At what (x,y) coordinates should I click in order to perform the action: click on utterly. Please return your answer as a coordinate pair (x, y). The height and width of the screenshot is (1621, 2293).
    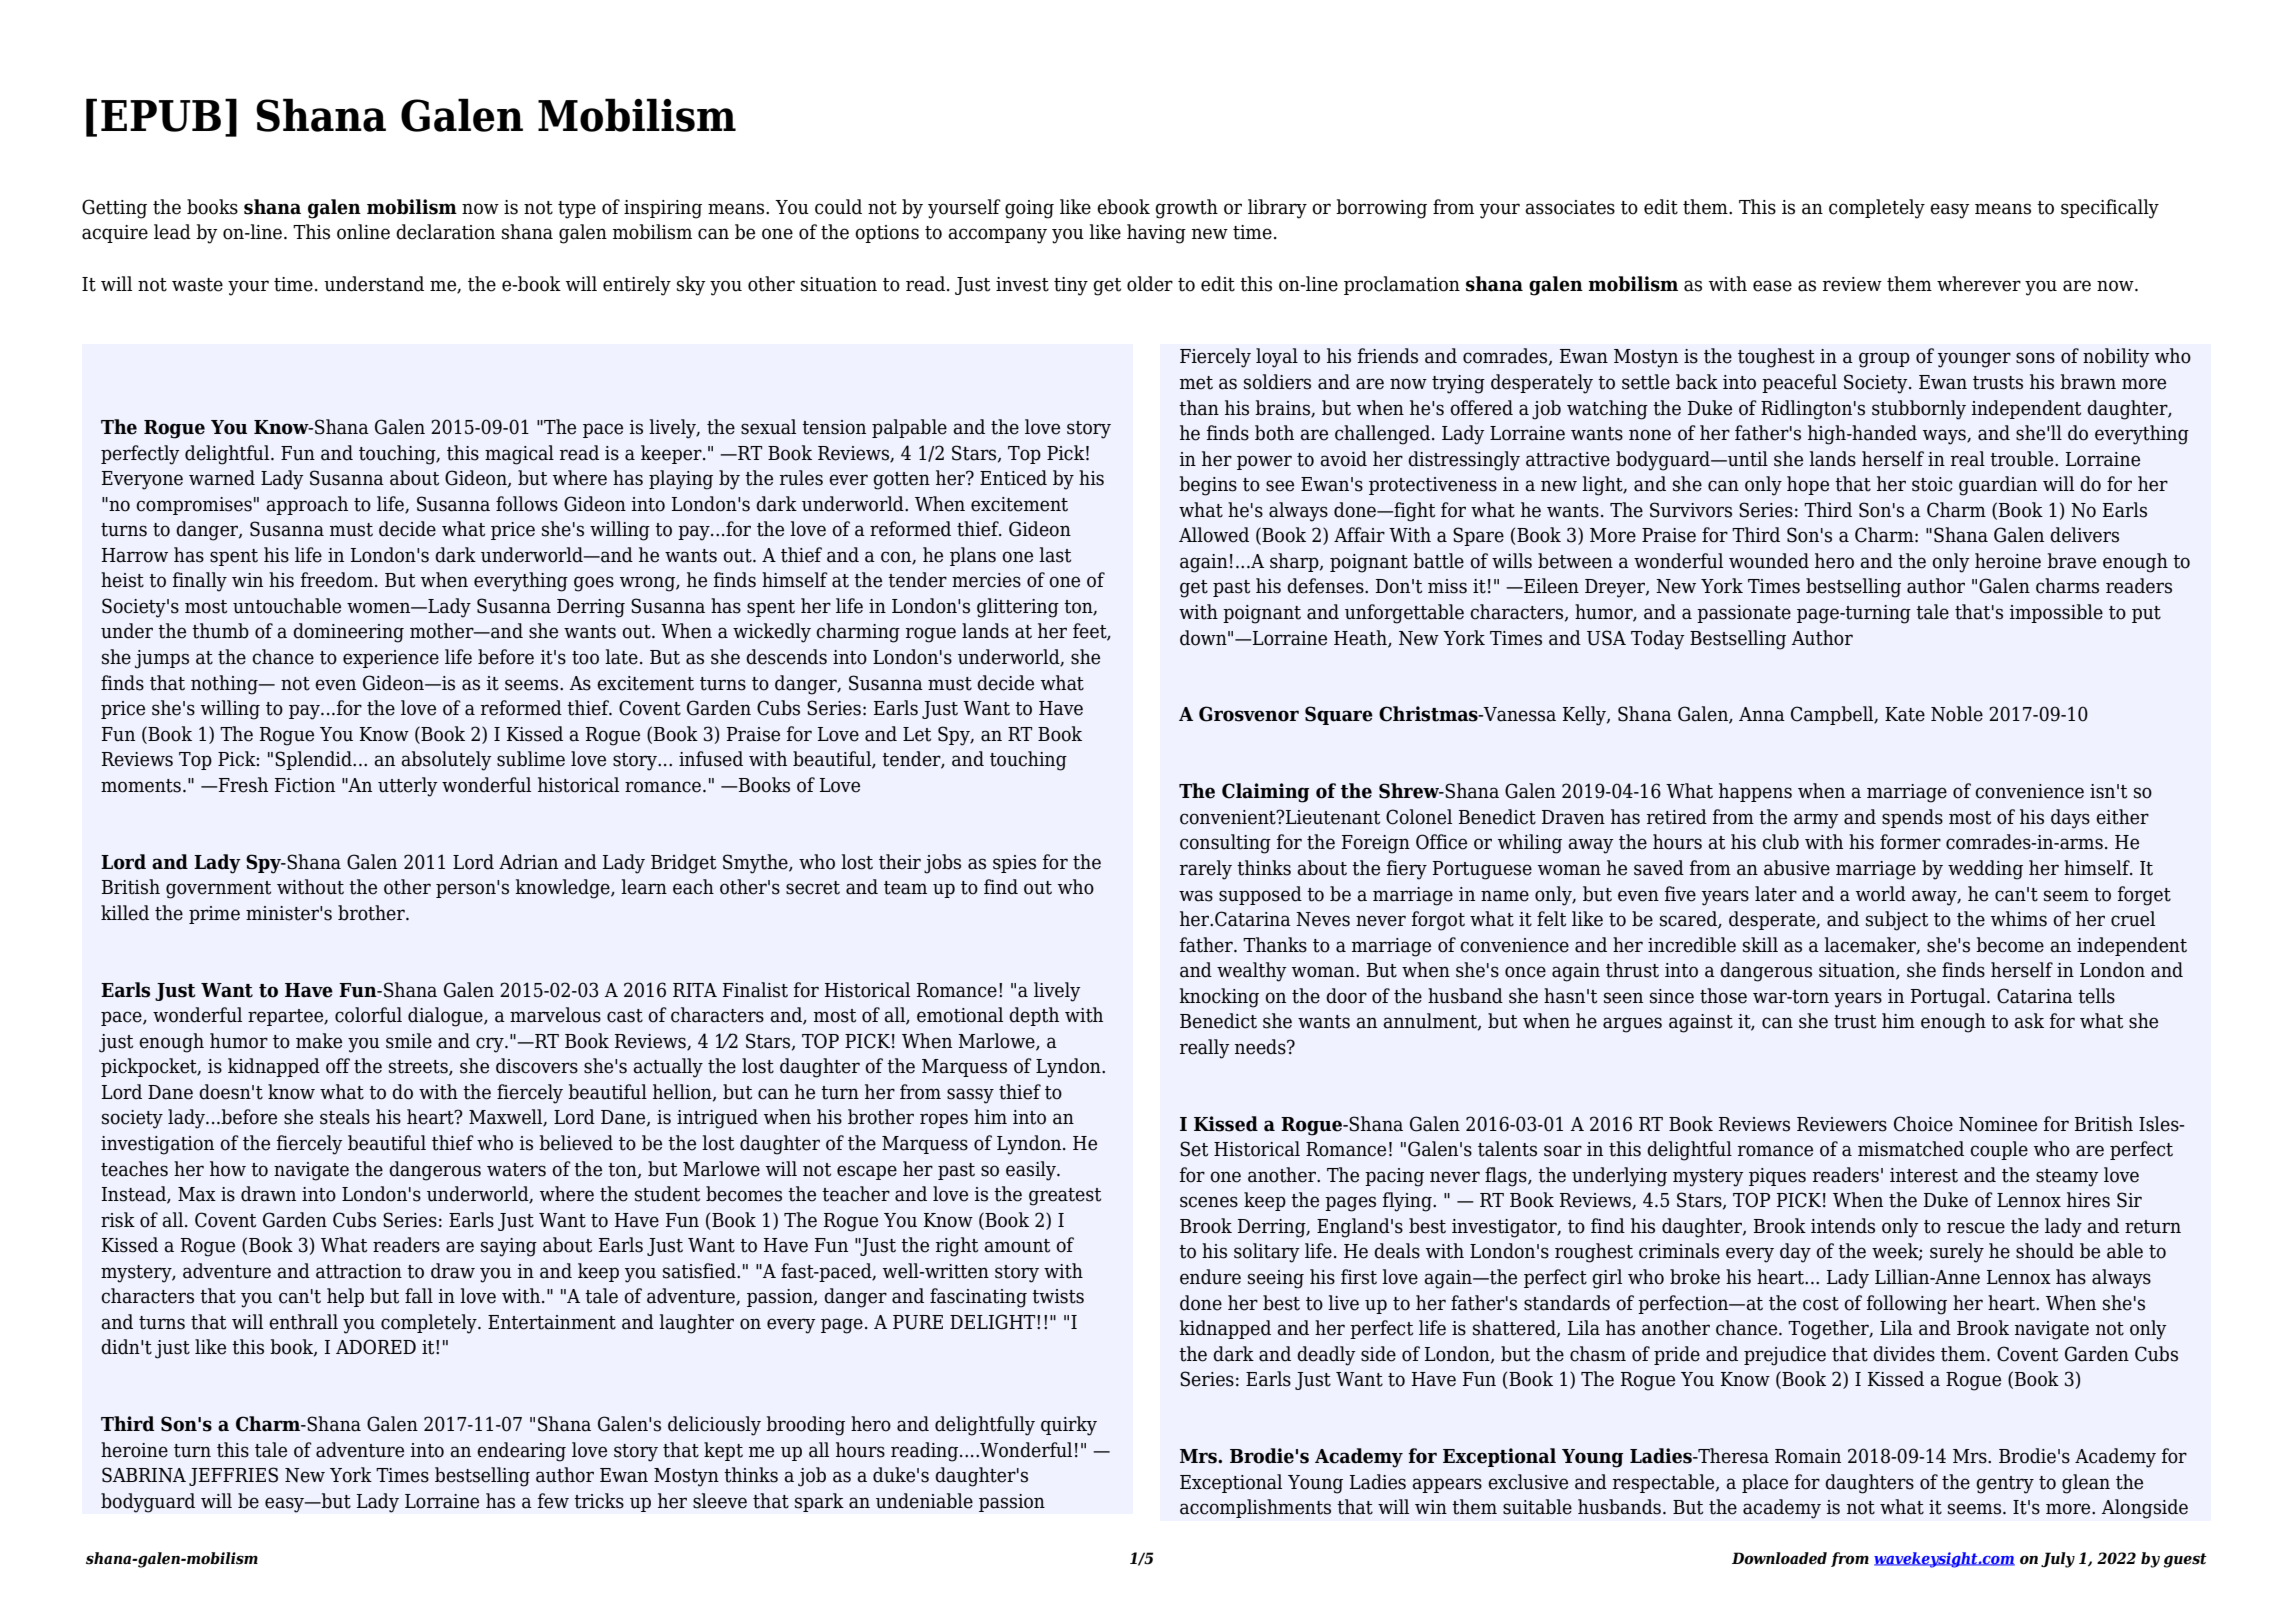
    Looking at the image, I should click on (408, 787).
